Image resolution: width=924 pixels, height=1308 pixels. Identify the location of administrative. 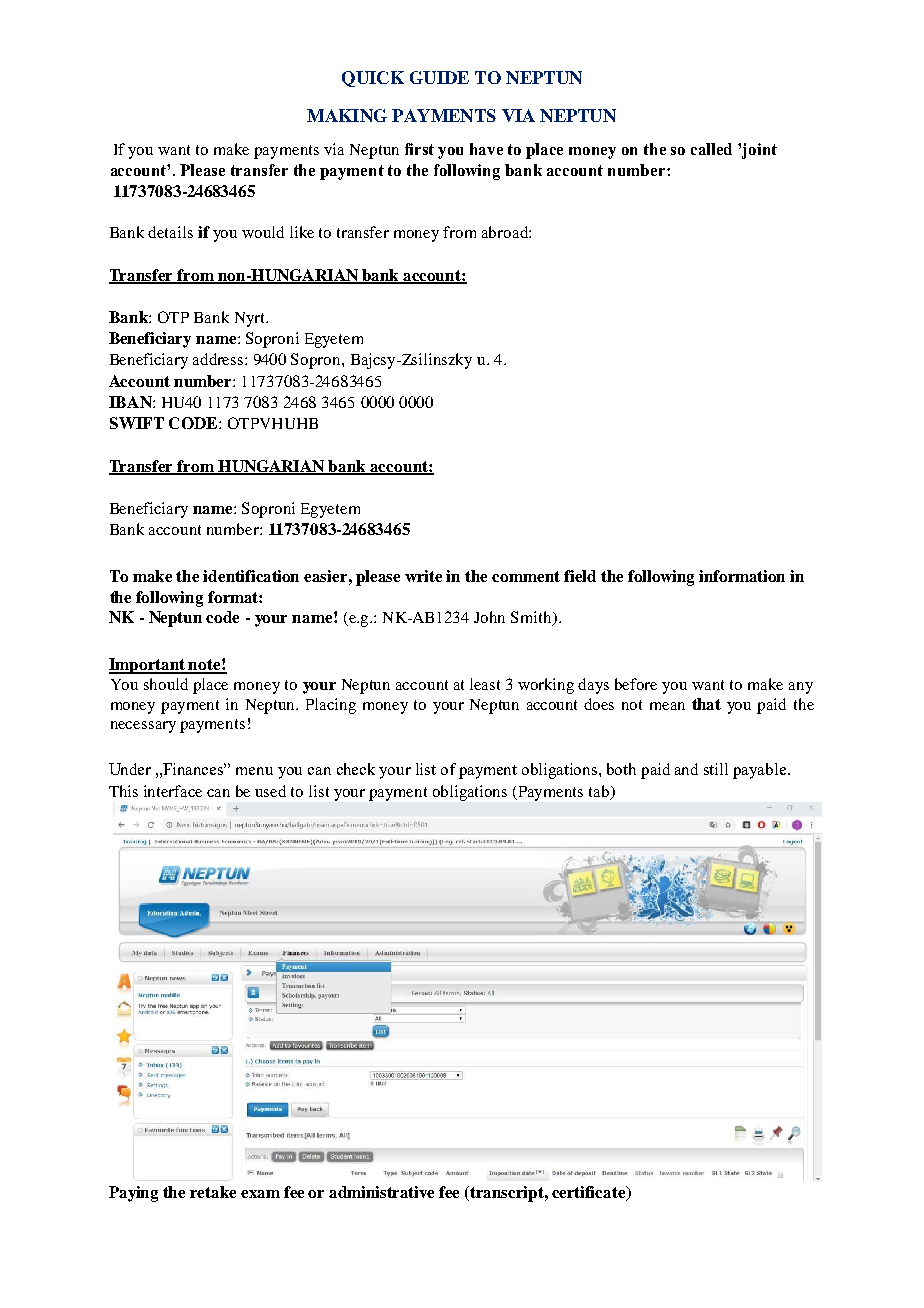
(381, 1192).
